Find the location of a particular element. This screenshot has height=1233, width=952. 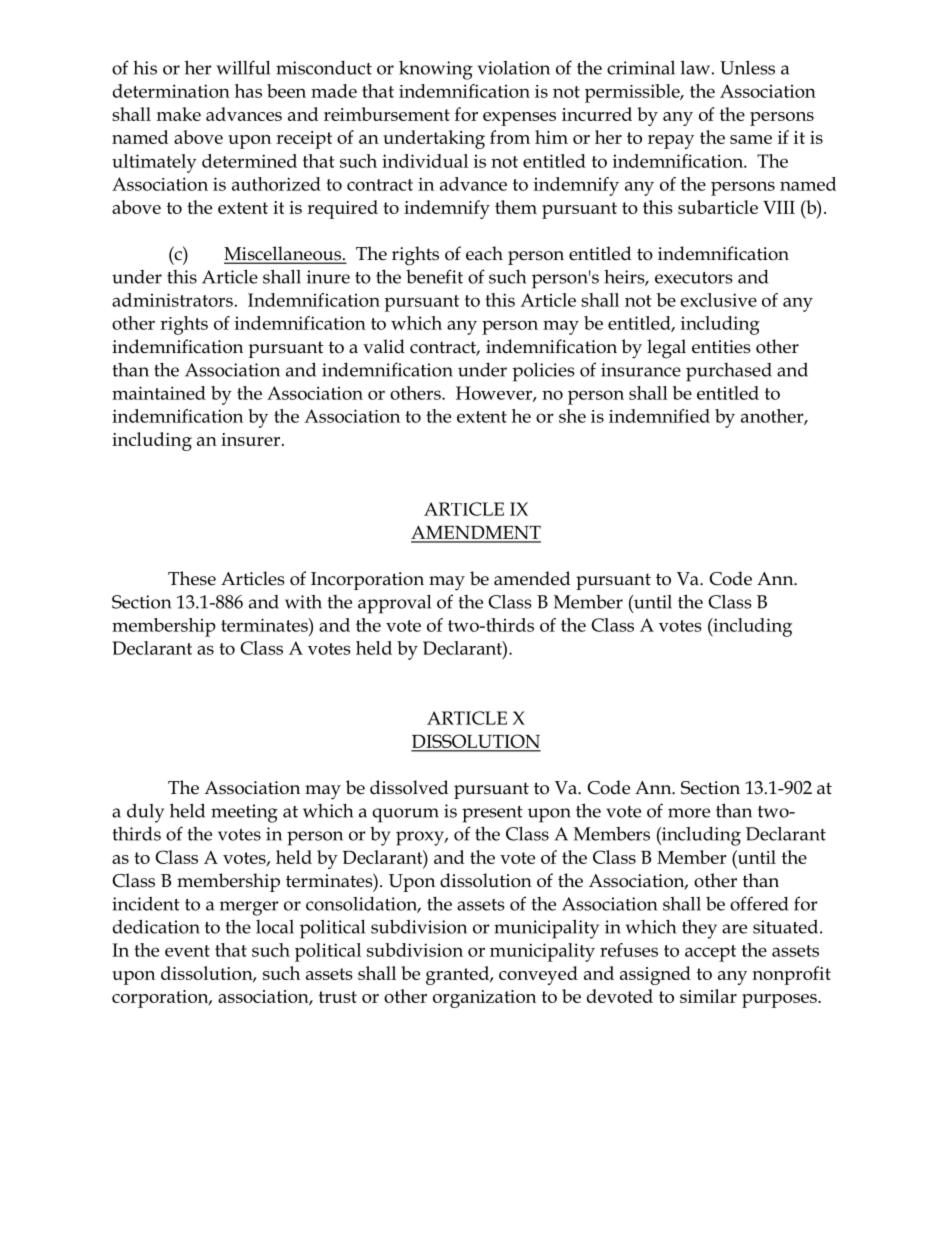

event is located at coordinates (187, 951).
